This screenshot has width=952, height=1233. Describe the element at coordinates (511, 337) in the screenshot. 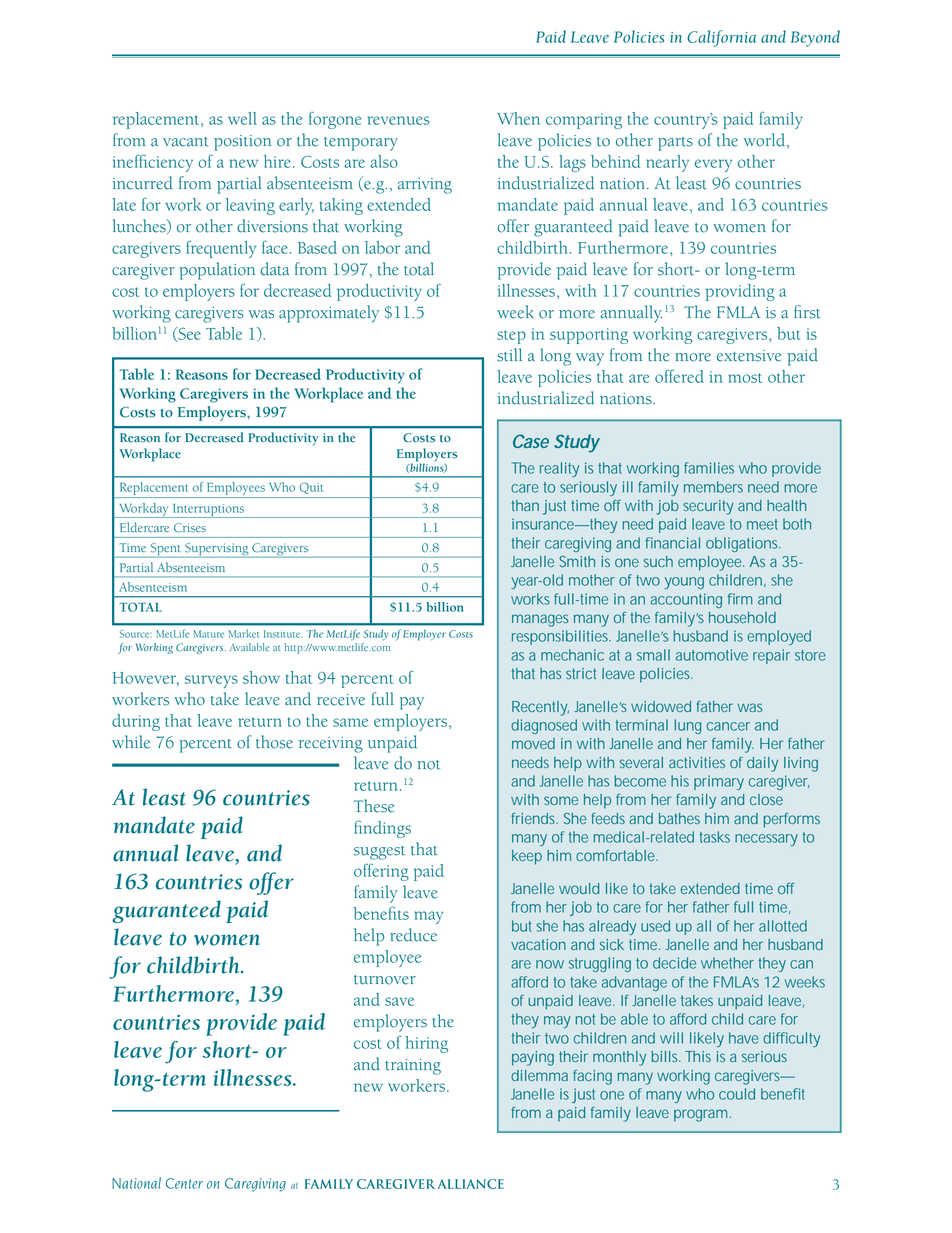

I see `step` at that location.
